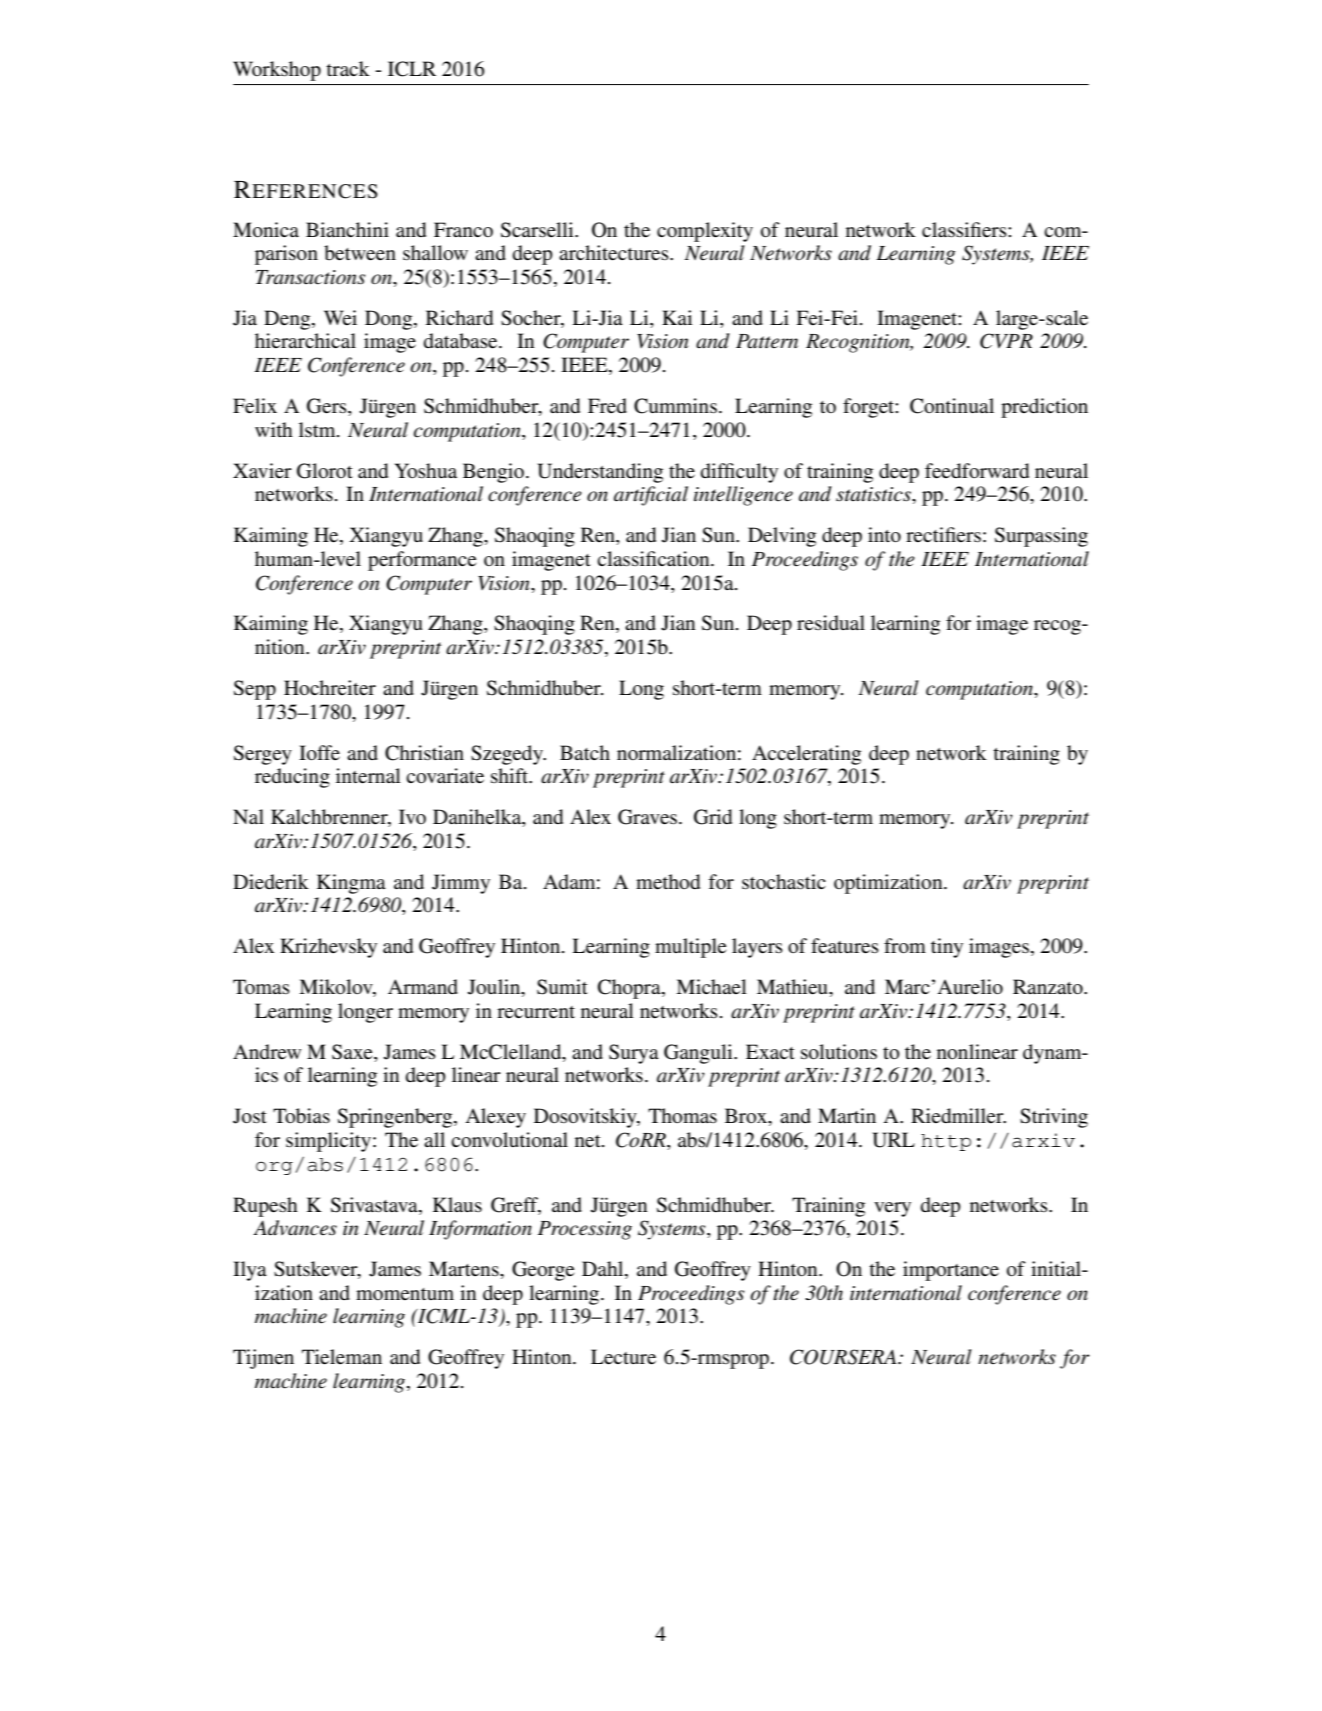 Image resolution: width=1322 pixels, height=1711 pixels. Describe the element at coordinates (405, 1294) in the screenshot. I see `momentum` at that location.
